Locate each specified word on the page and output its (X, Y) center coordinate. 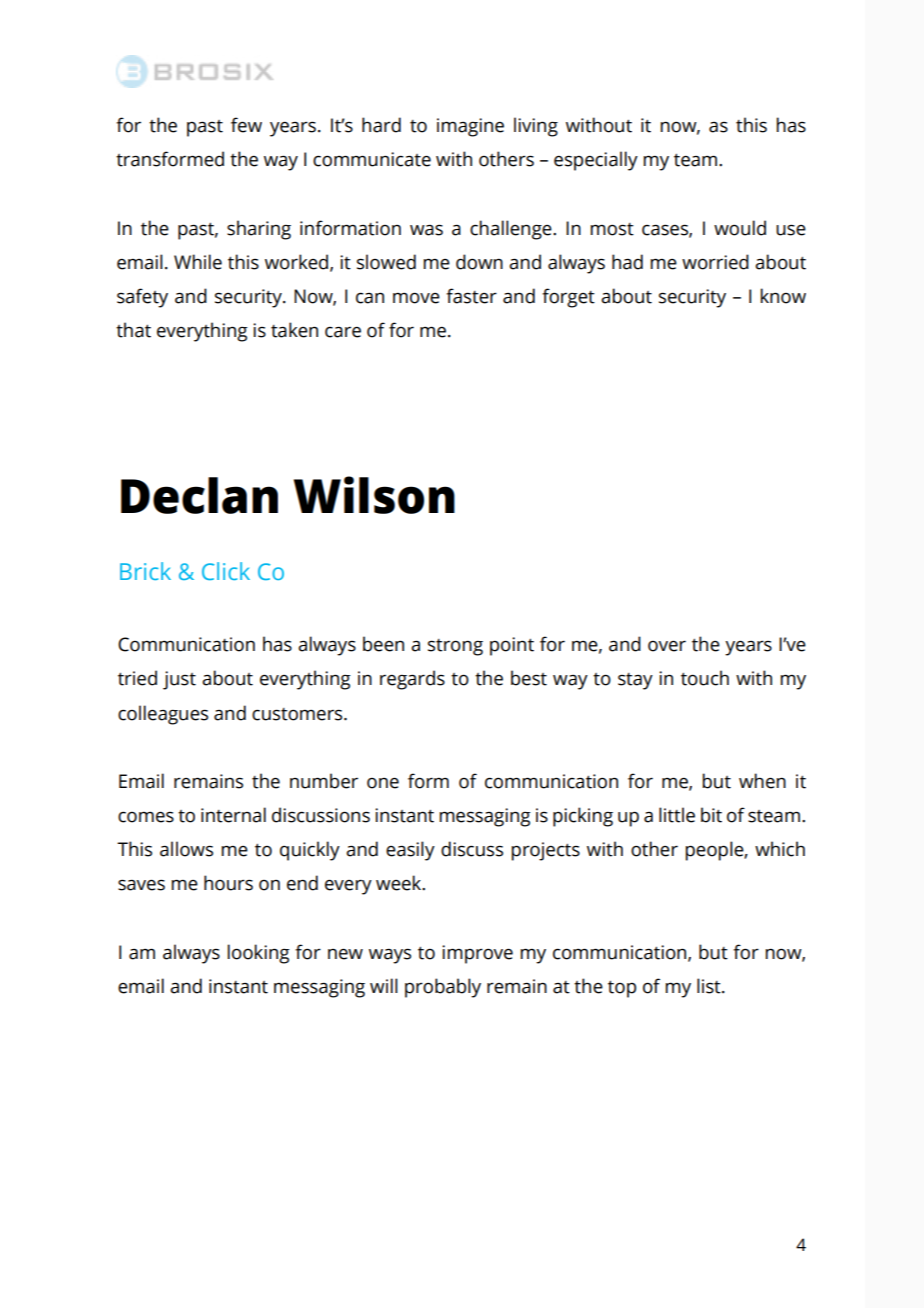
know (783, 296)
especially (596, 161)
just (179, 680)
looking (258, 954)
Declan (199, 495)
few (246, 125)
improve (477, 954)
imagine (470, 127)
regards (412, 680)
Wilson (374, 495)
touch (705, 678)
